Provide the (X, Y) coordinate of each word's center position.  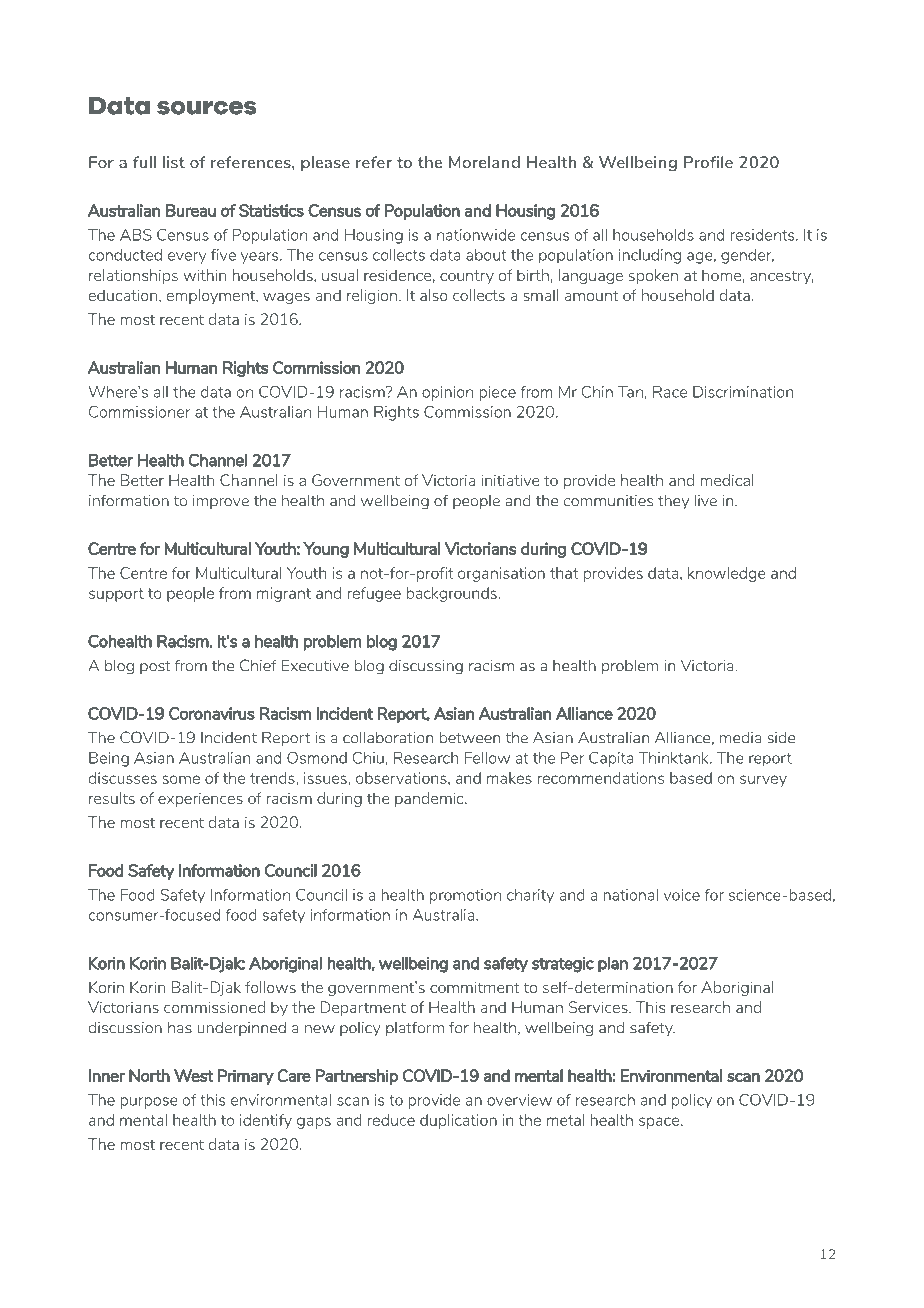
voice (682, 895)
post (155, 667)
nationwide (476, 235)
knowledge (727, 574)
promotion (465, 896)
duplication (458, 1121)
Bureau (191, 210)
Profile (708, 162)
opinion (447, 393)
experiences (200, 799)
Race (670, 392)
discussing (426, 667)
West (193, 1075)
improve (221, 502)
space (660, 1123)
